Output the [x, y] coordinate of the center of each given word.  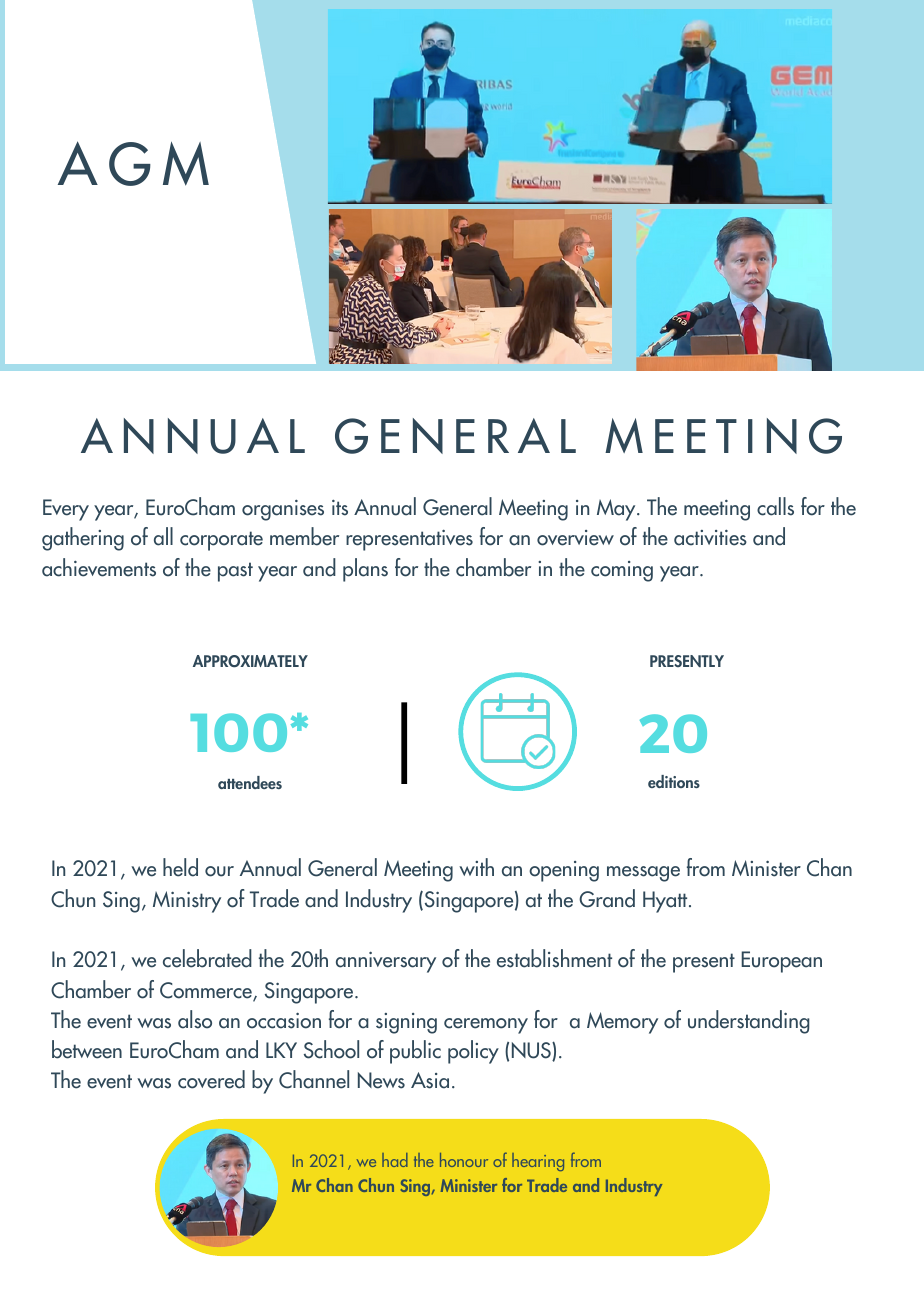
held [180, 867]
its [340, 508]
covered [211, 1079]
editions [674, 781]
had [395, 1160]
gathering [83, 539]
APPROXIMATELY [250, 661]
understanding [749, 1022]
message [643, 874]
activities [710, 538]
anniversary [386, 962]
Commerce [207, 991]
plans [365, 570]
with [476, 867]
